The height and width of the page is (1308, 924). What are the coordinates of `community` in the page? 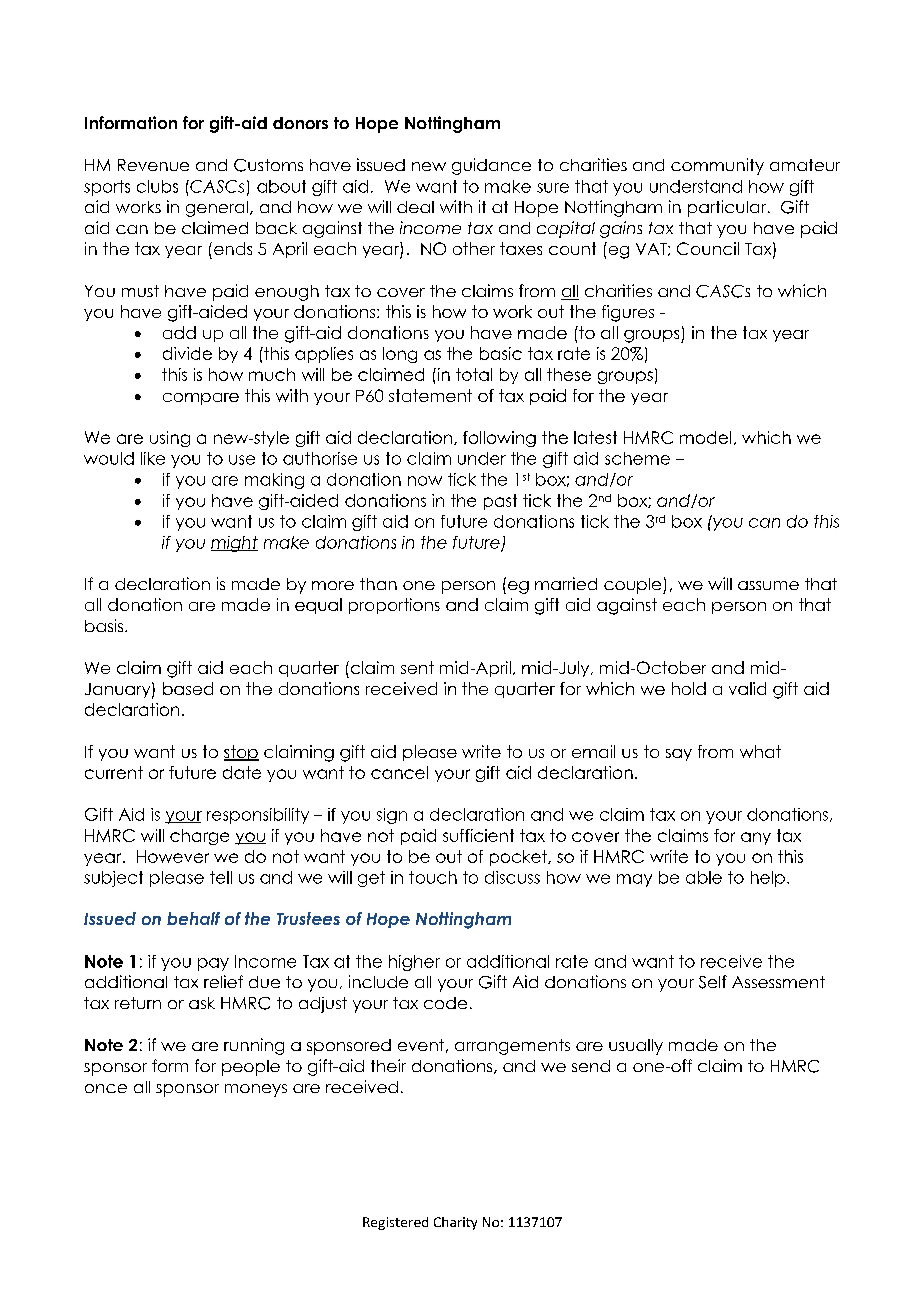 It's located at (717, 166).
